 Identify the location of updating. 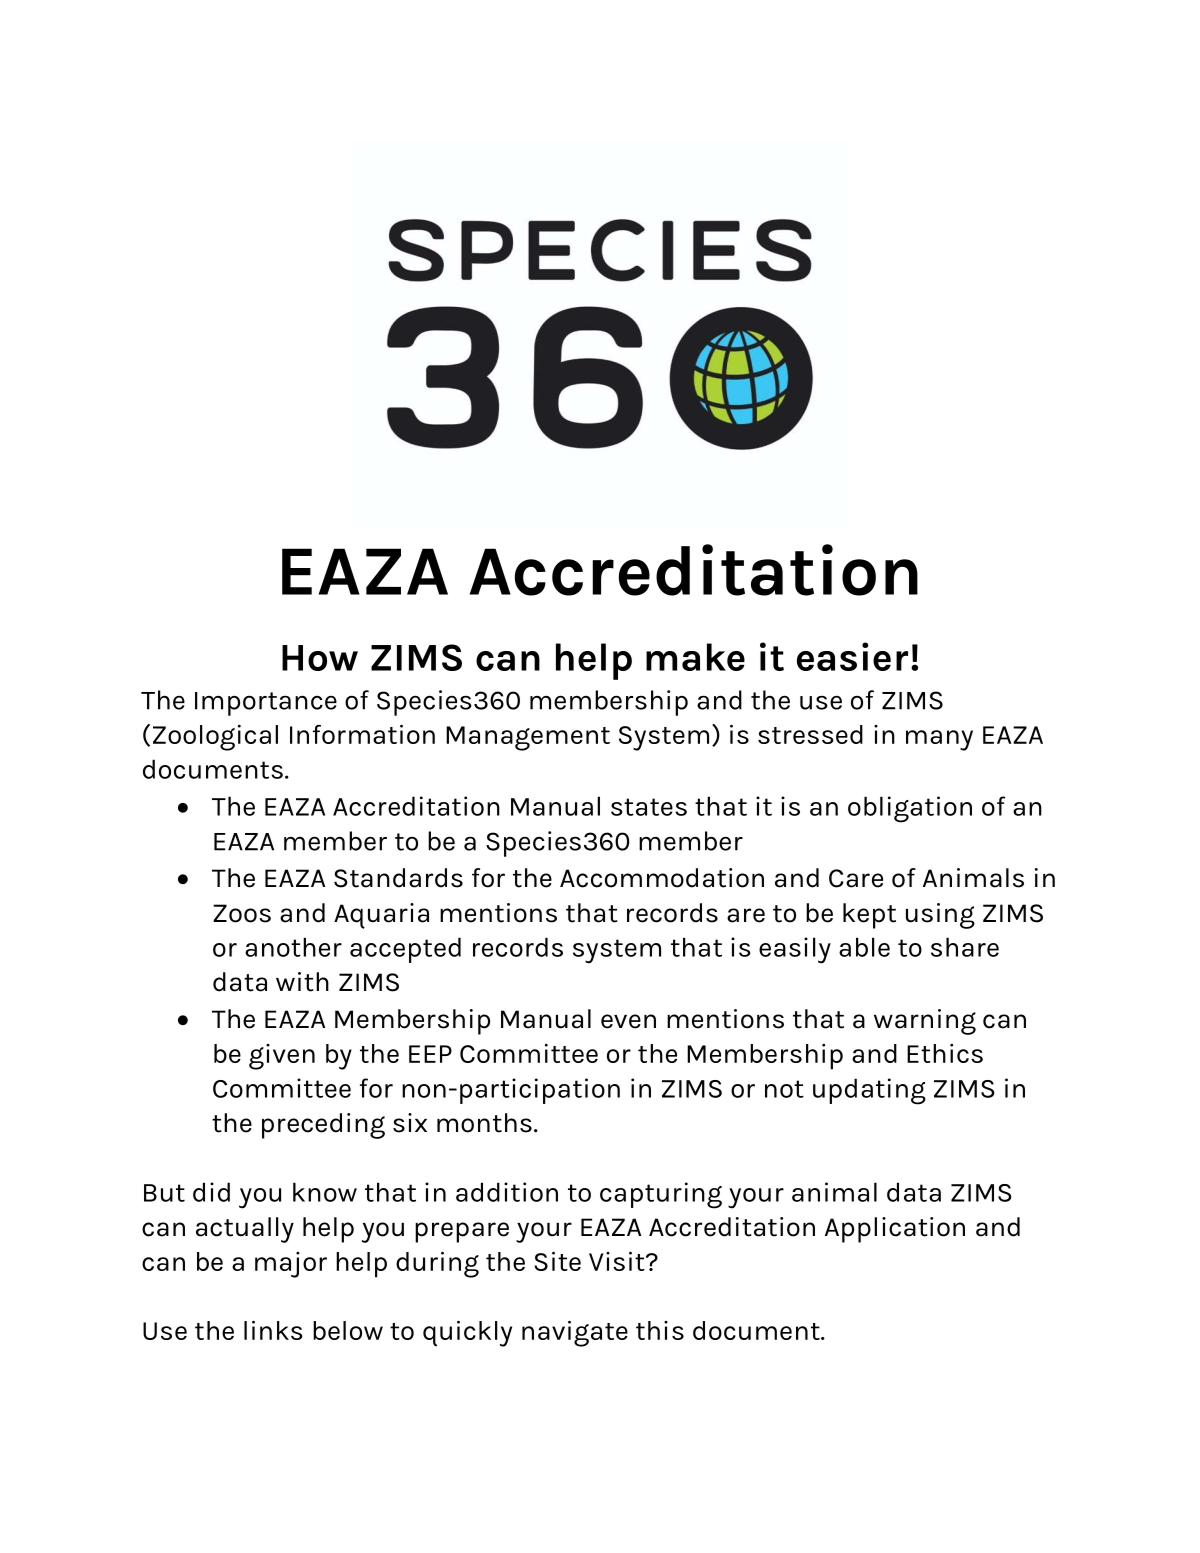
(869, 1091).
